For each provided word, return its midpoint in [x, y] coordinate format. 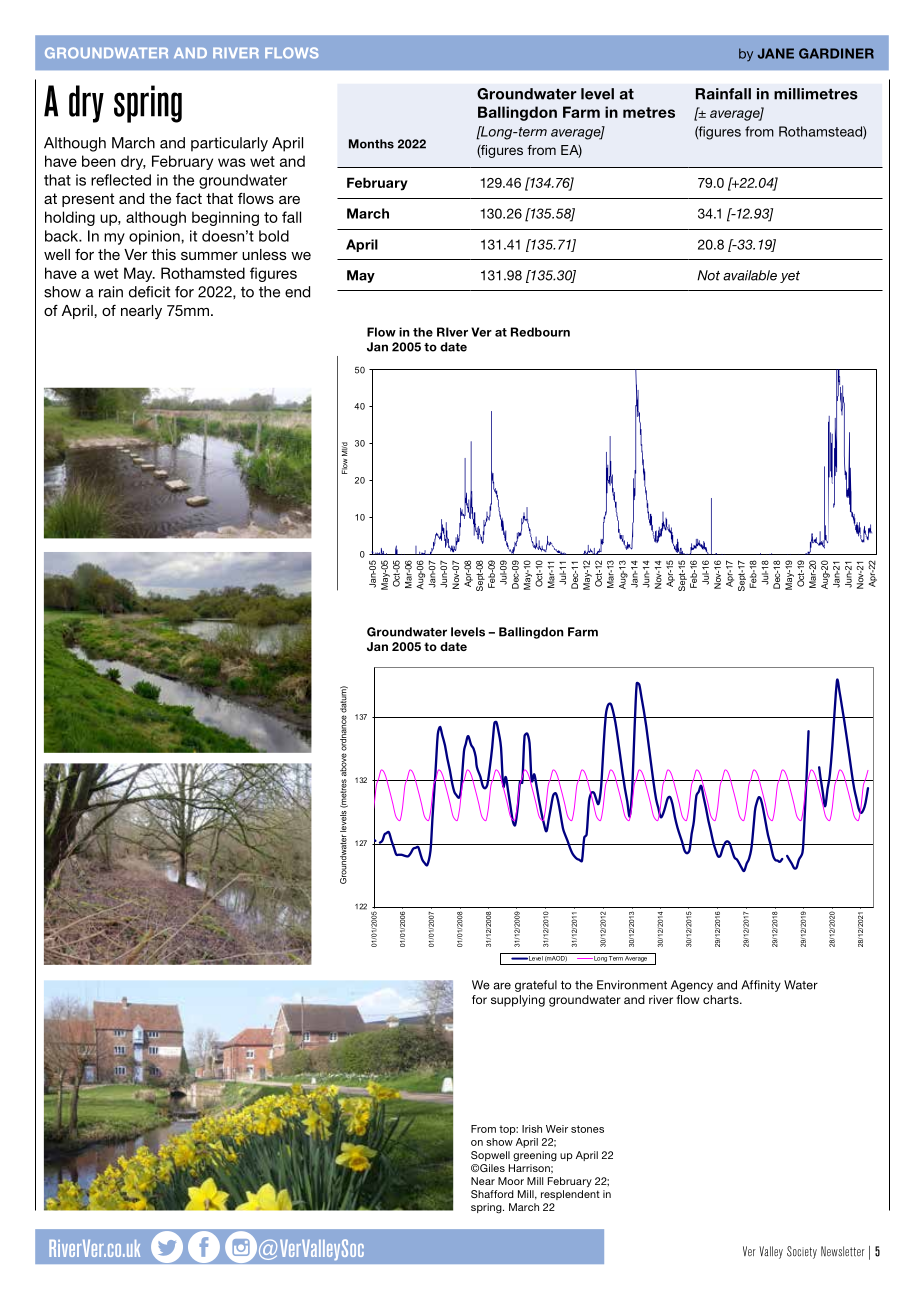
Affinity [761, 986]
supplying [518, 1001]
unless [264, 254]
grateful [536, 986]
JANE [775, 53]
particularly [229, 144]
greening [535, 1156]
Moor [511, 1181]
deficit [149, 292]
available [750, 275]
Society [802, 1252]
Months [371, 144]
